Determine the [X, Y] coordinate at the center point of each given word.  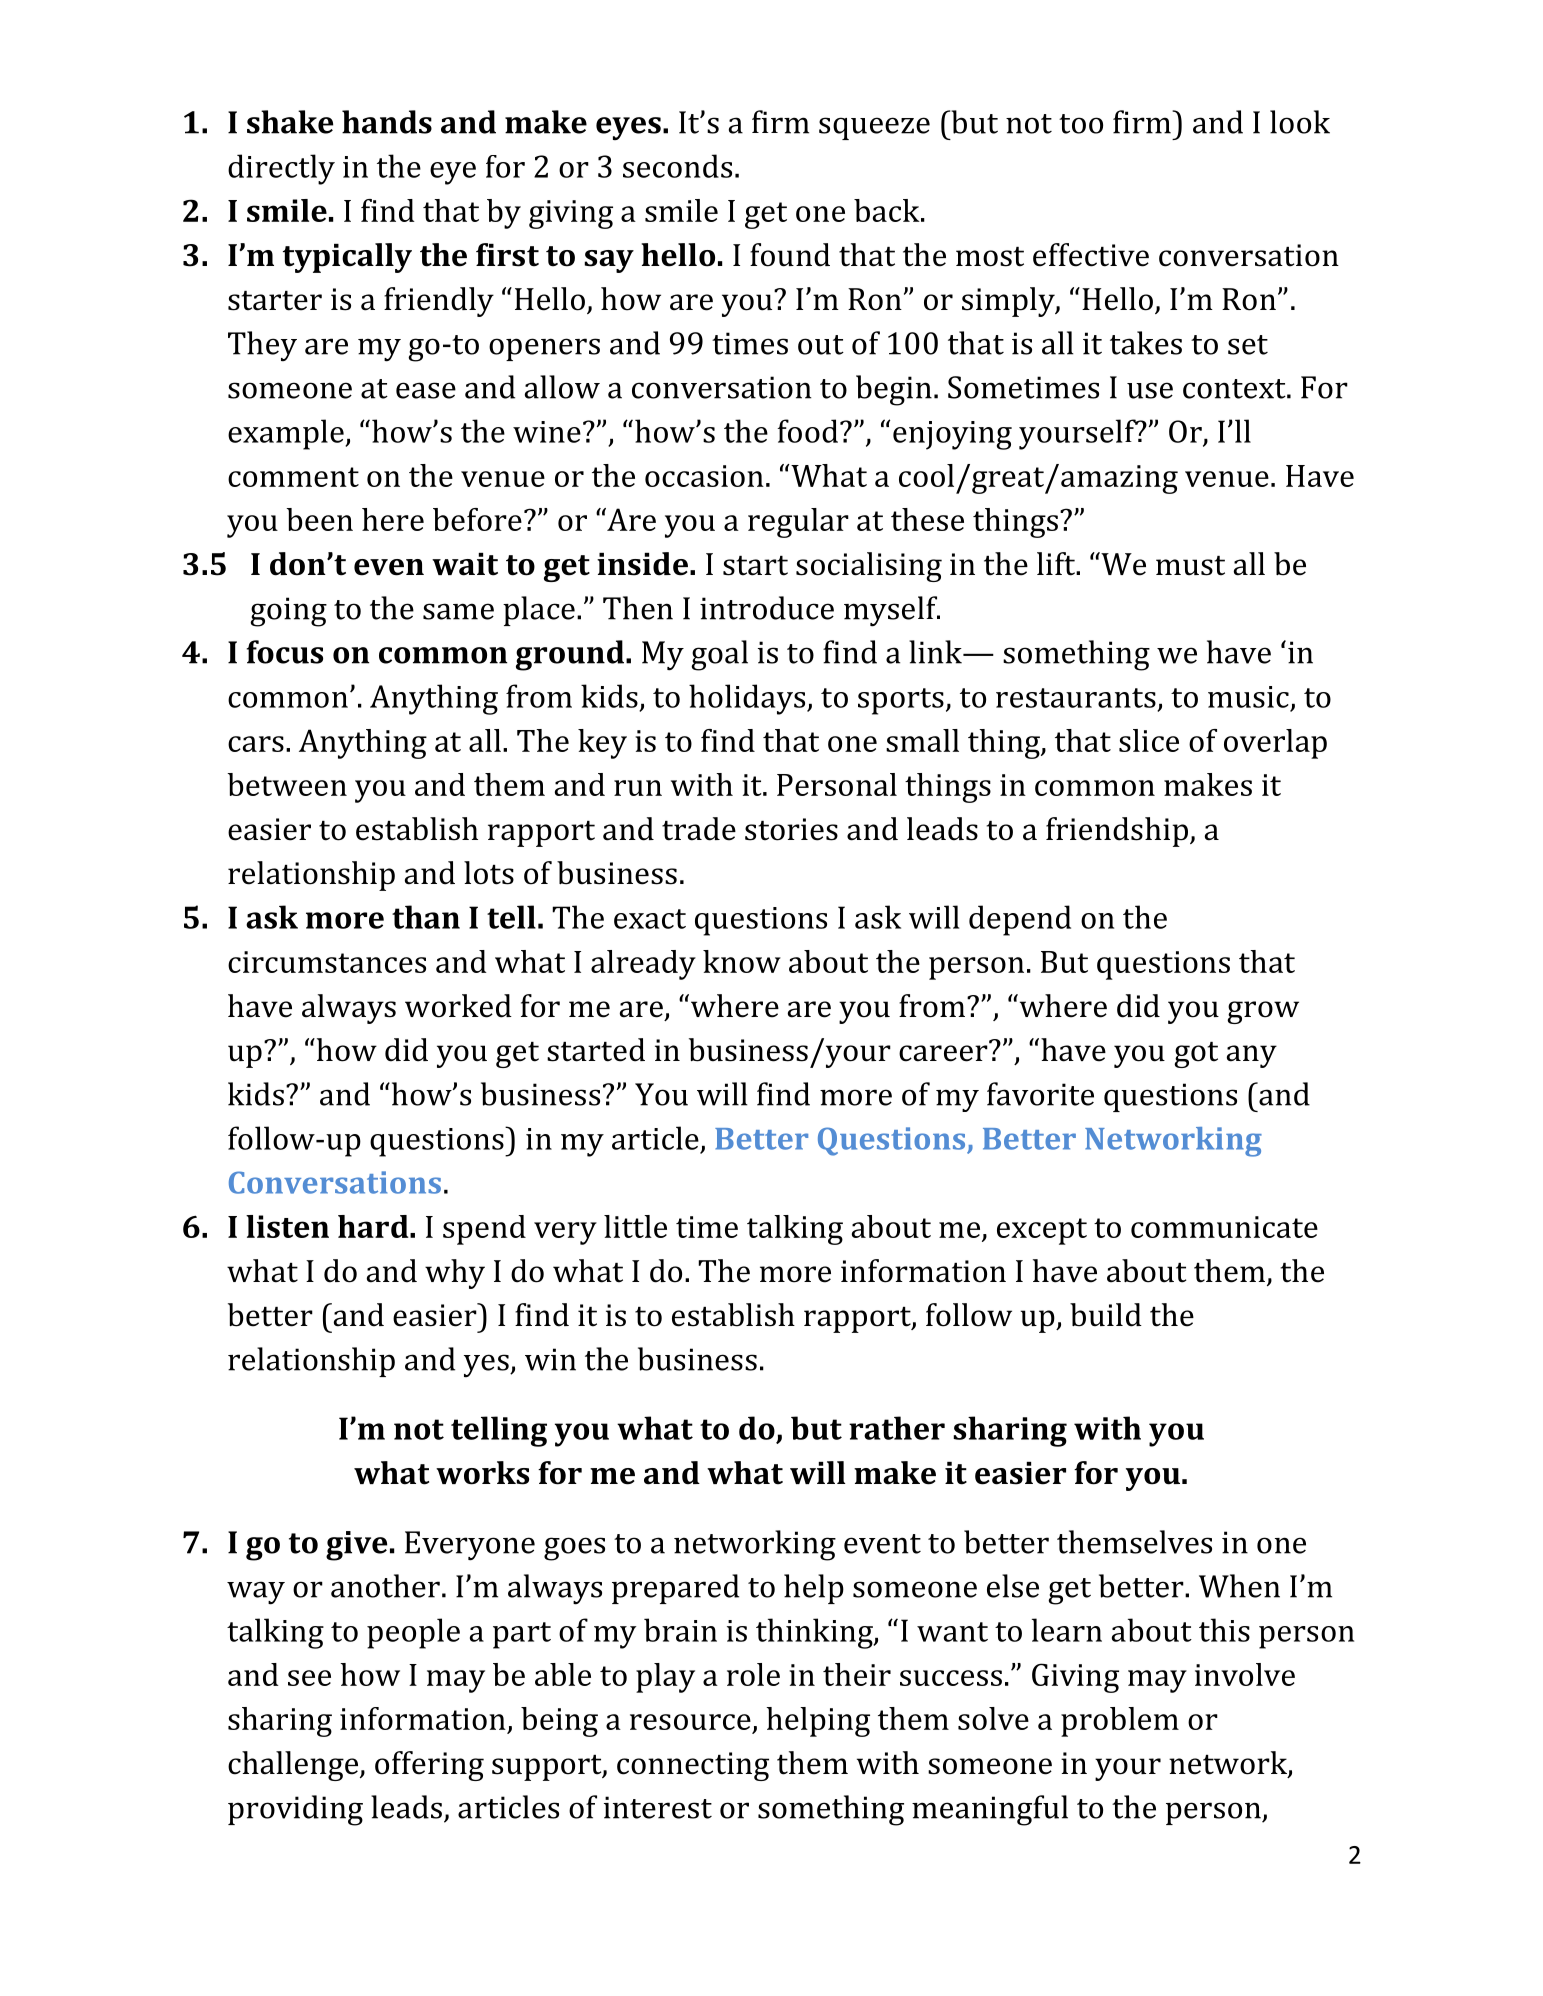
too [1081, 124]
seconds [677, 166]
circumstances [327, 962]
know [742, 961]
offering [429, 1766]
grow [1263, 1012]
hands [387, 122]
